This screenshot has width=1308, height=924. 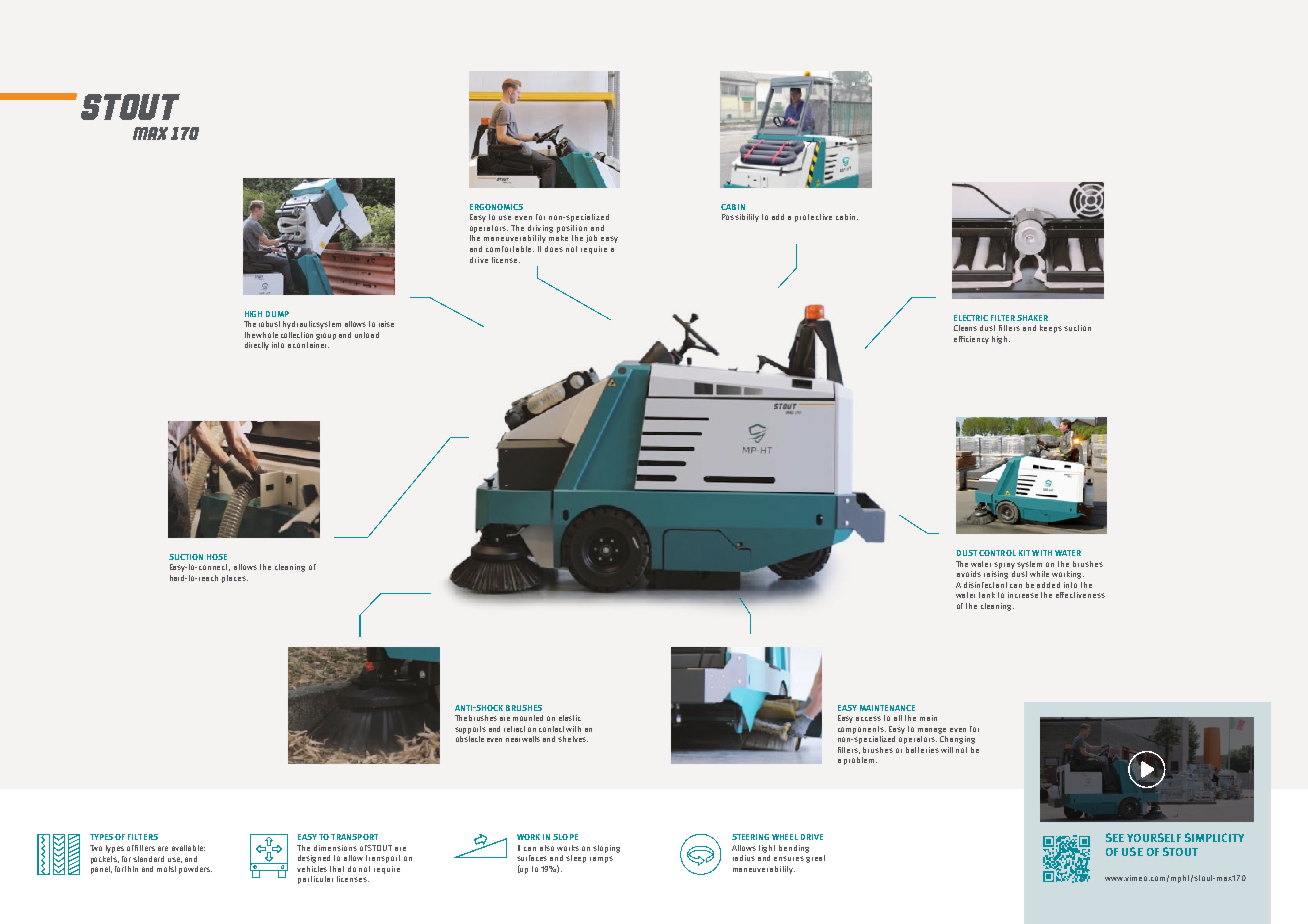 I want to click on KIT, so click(x=1024, y=553).
